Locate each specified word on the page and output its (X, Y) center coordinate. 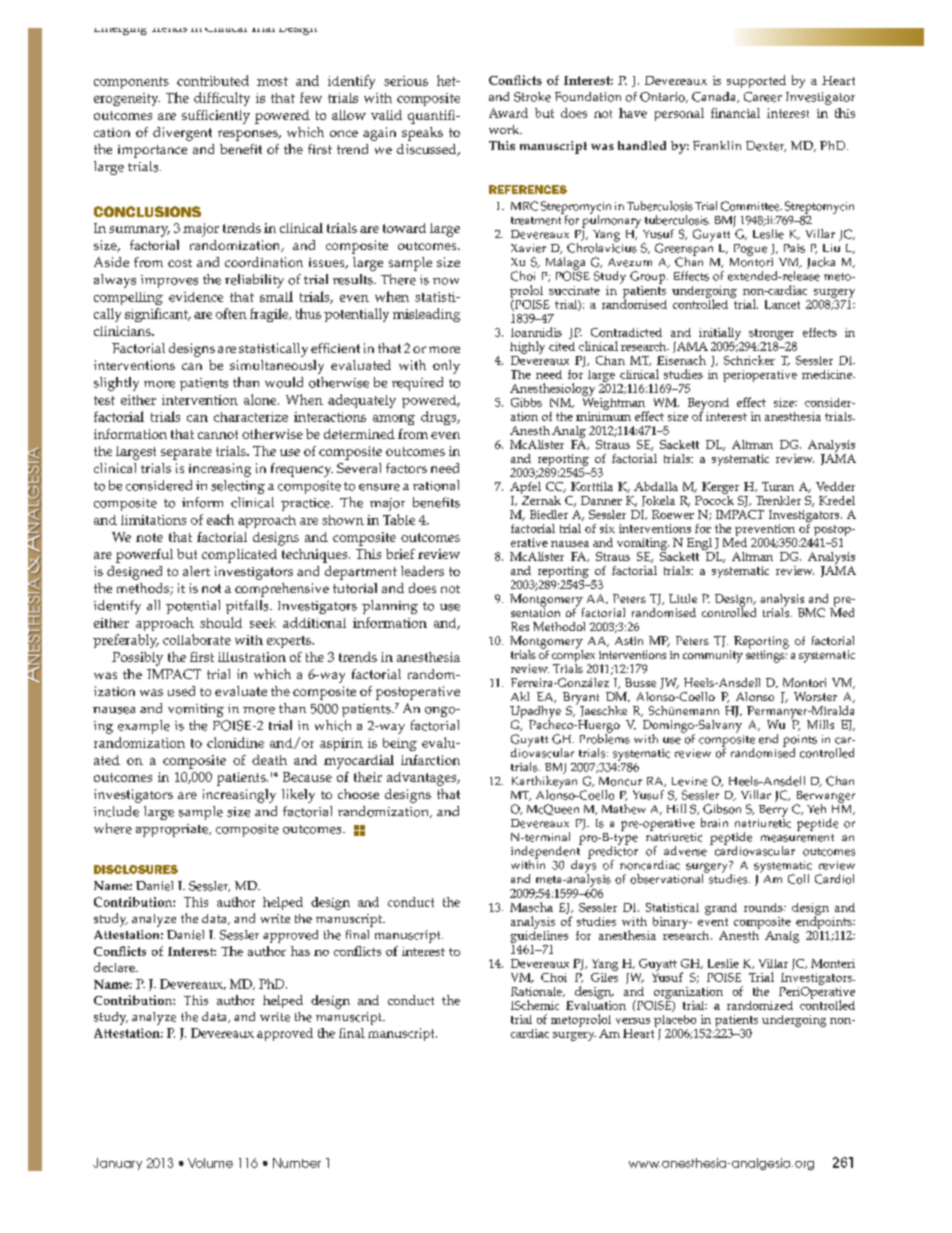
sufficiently (216, 117)
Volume (210, 1163)
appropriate (173, 830)
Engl (700, 545)
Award (508, 113)
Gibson (722, 809)
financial (735, 113)
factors (406, 468)
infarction (430, 760)
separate (186, 453)
